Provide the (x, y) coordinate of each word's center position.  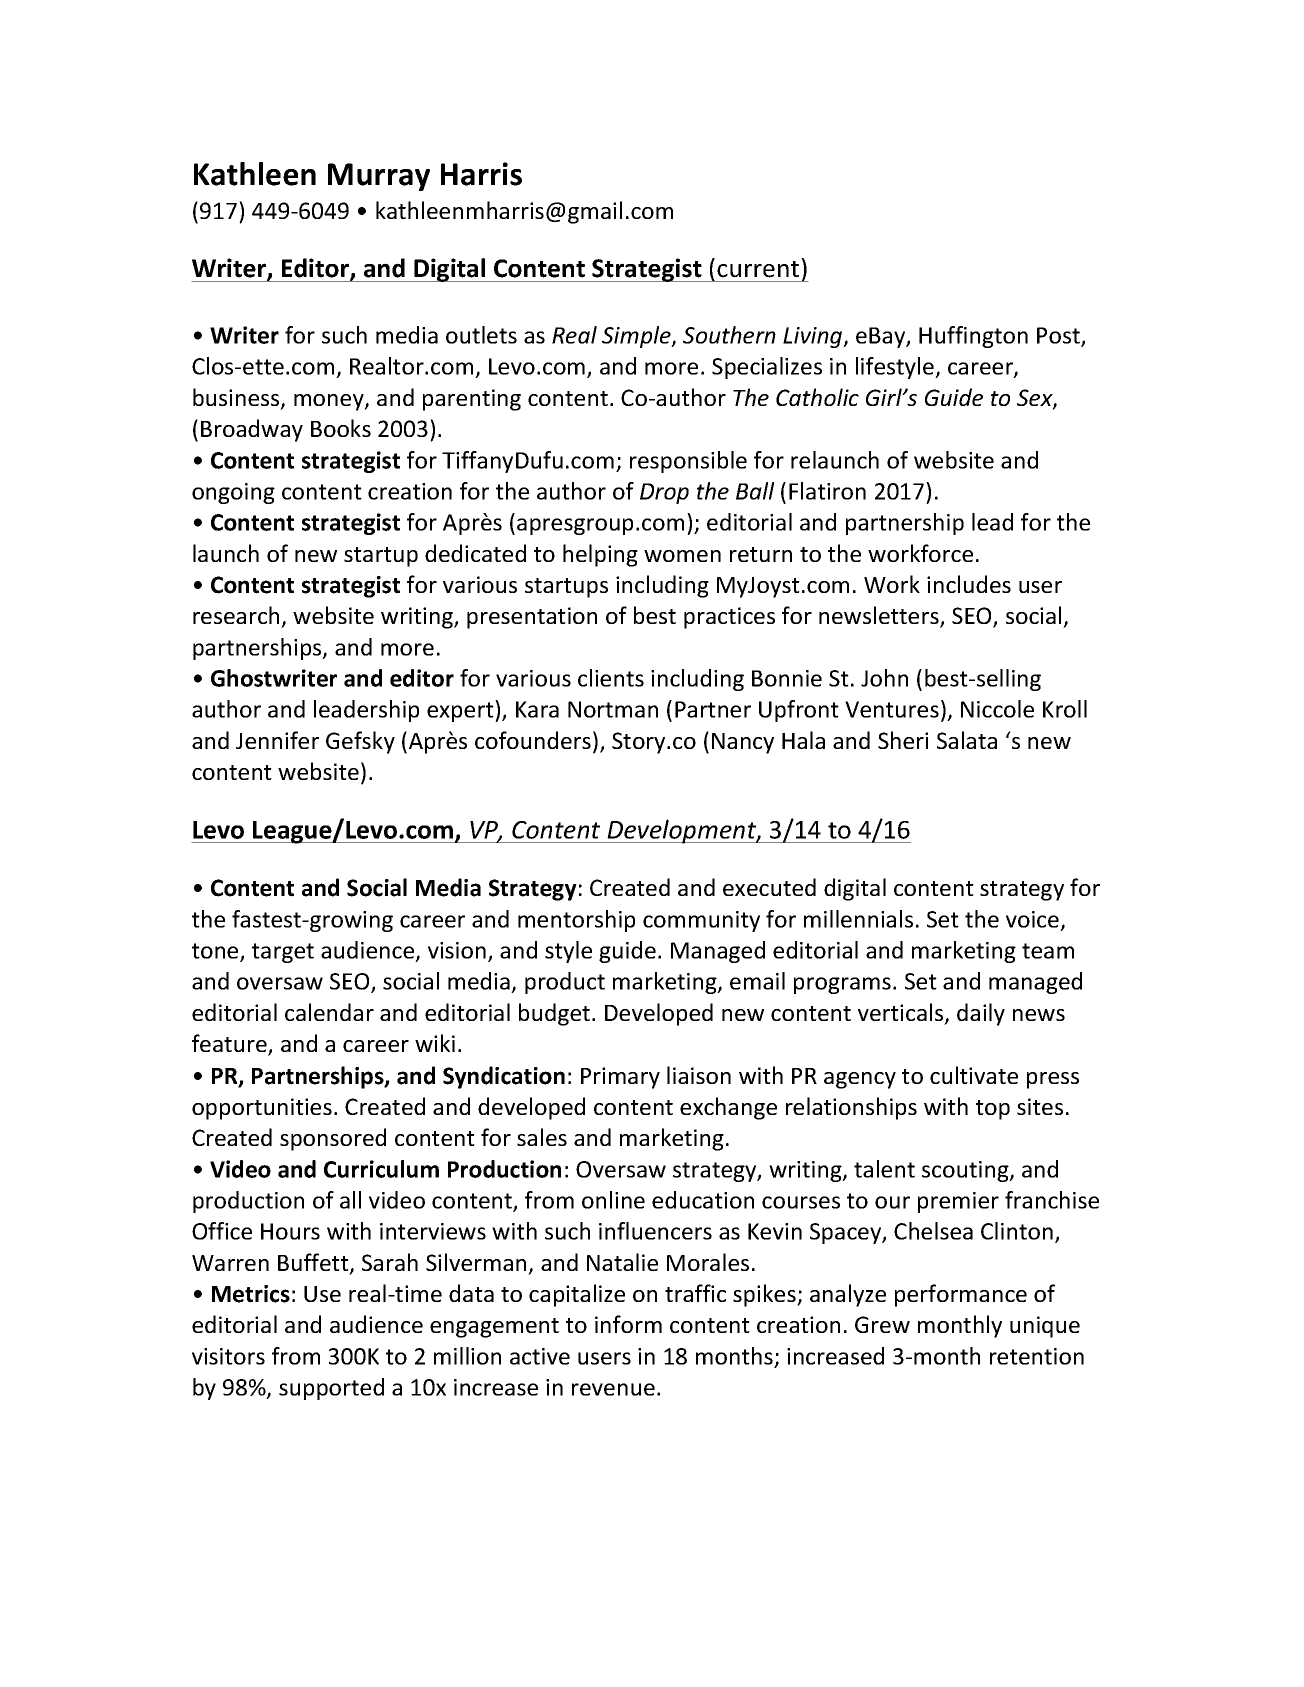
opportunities (262, 1109)
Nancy (743, 743)
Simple (637, 337)
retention (1037, 1356)
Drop (664, 493)
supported (331, 1389)
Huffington (973, 337)
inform (628, 1324)
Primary (620, 1078)
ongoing (233, 493)
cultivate (974, 1075)
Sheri (903, 740)
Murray (379, 177)
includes (969, 584)
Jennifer (277, 740)
